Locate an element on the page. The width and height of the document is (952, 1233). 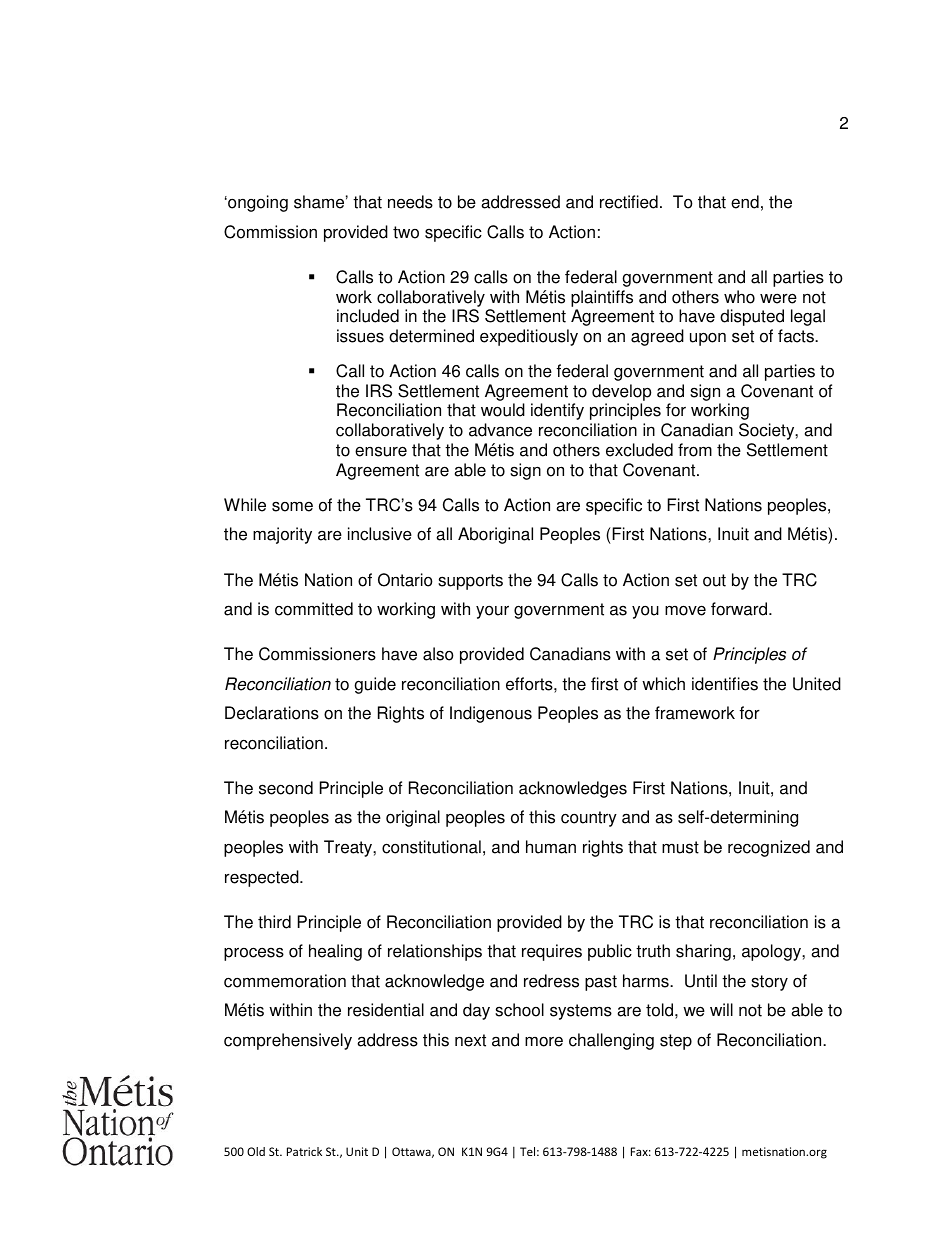
supports is located at coordinates (470, 582).
